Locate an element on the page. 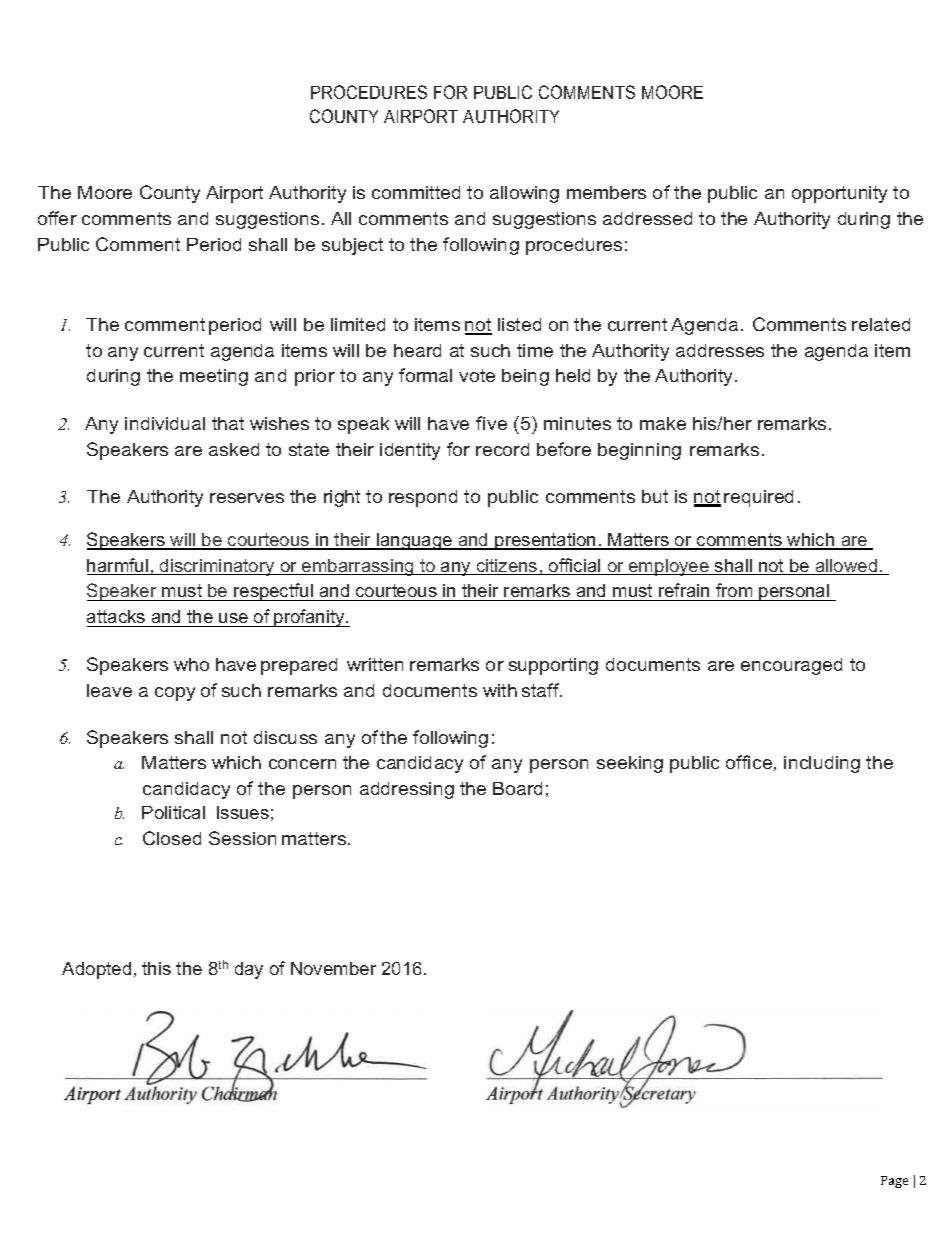  encouraged is located at coordinates (791, 666).
